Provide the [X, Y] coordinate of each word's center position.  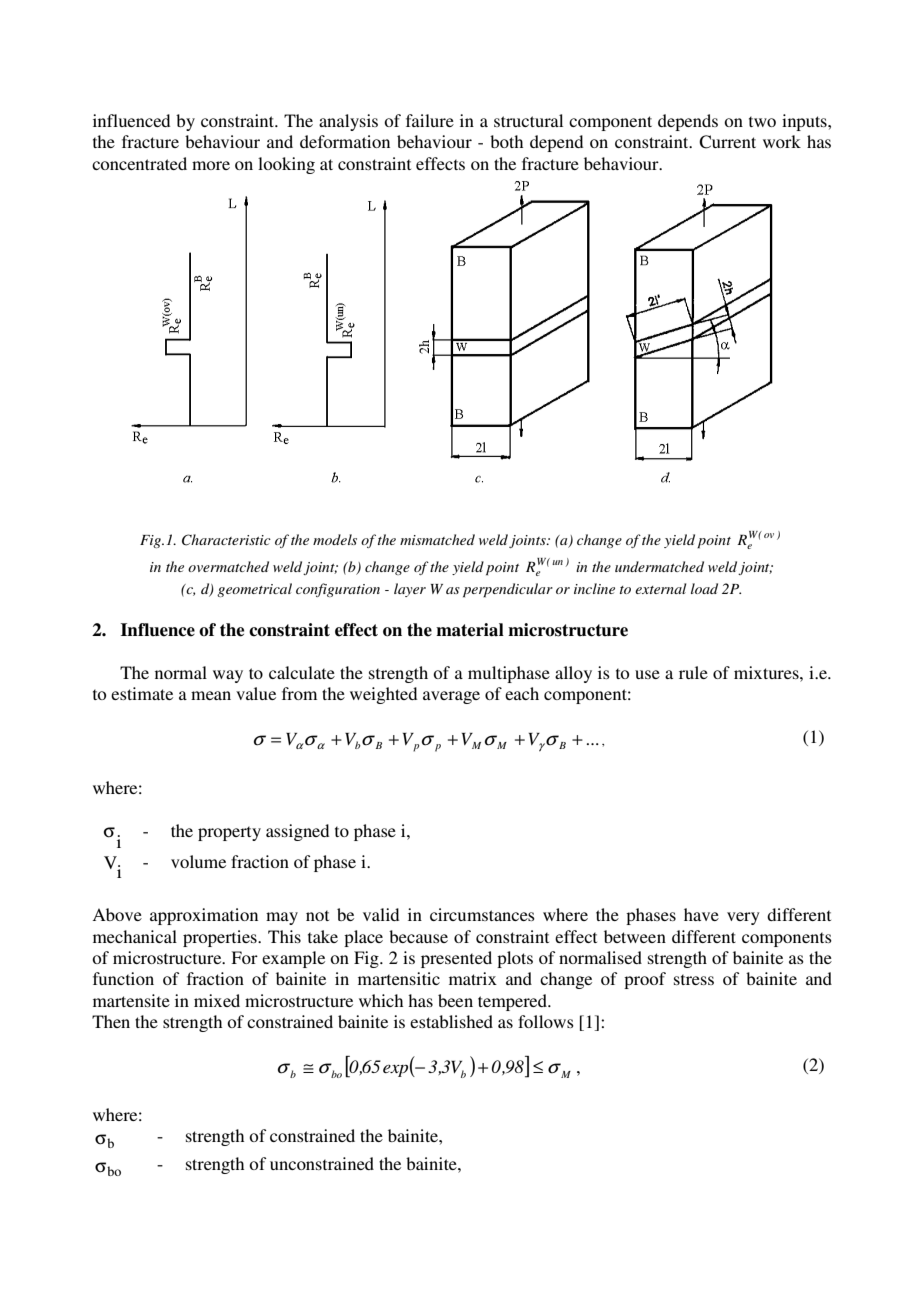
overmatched [228, 566]
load [704, 588]
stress [694, 979]
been [455, 1000]
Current [727, 142]
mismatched [437, 539]
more [211, 165]
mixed [217, 1000]
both [506, 141]
